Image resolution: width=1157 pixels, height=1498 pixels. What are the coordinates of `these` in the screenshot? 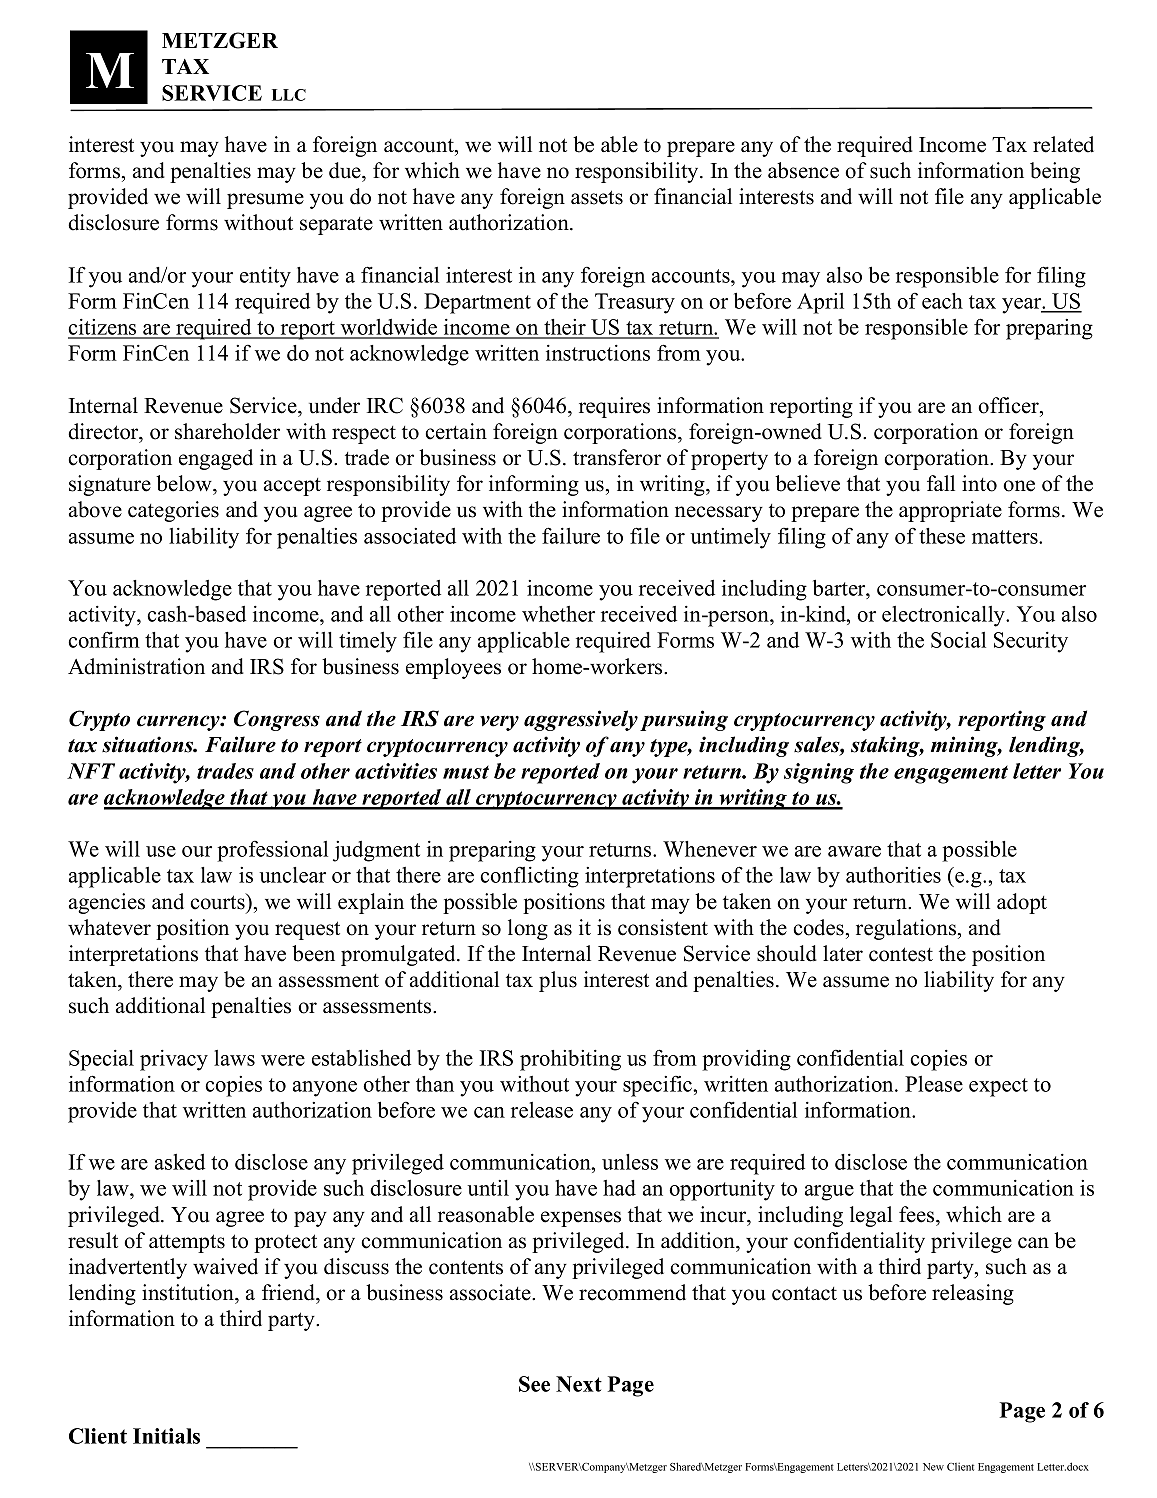 It's located at (942, 536).
